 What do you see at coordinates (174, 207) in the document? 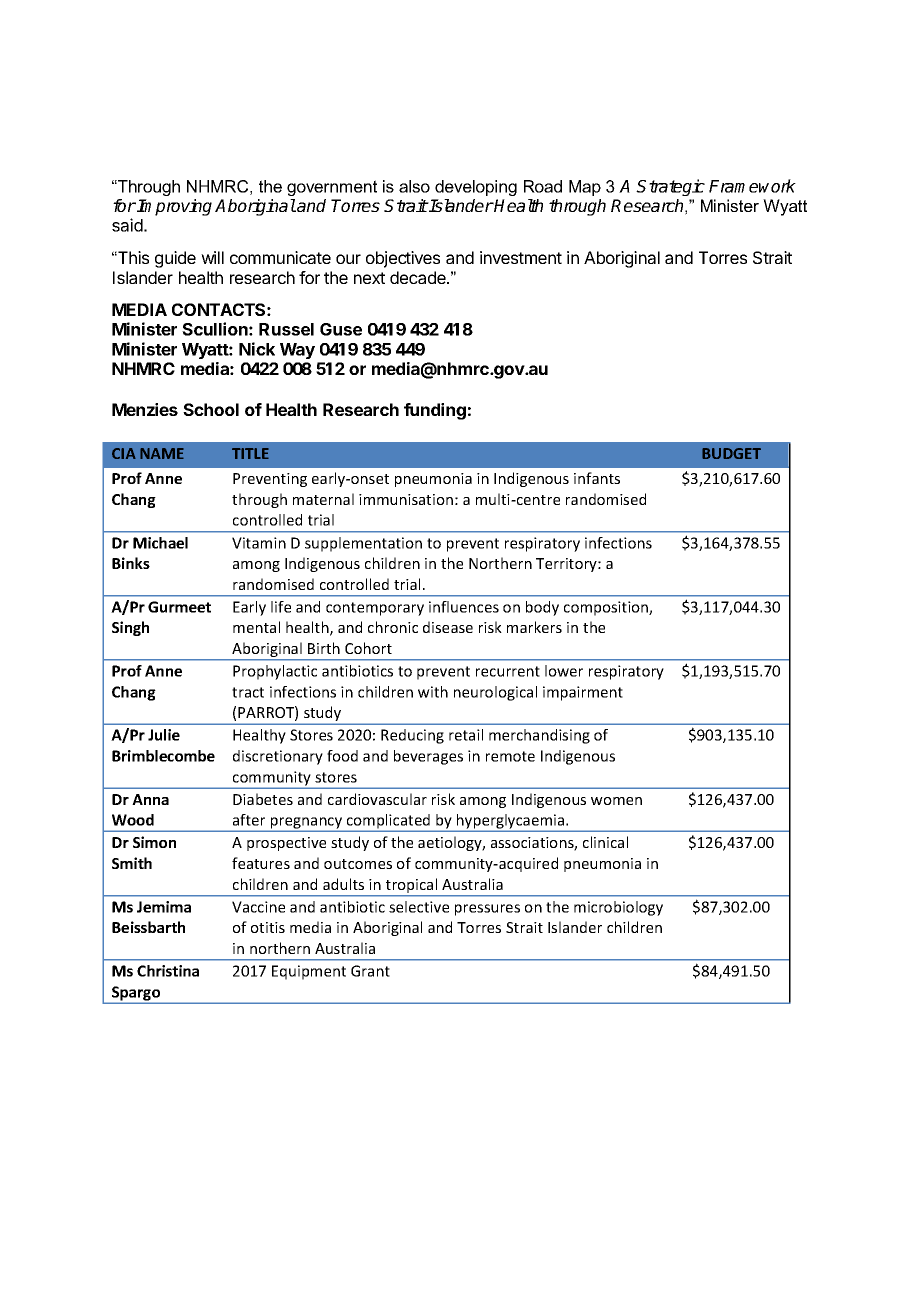
I see `Improving` at bounding box center [174, 207].
